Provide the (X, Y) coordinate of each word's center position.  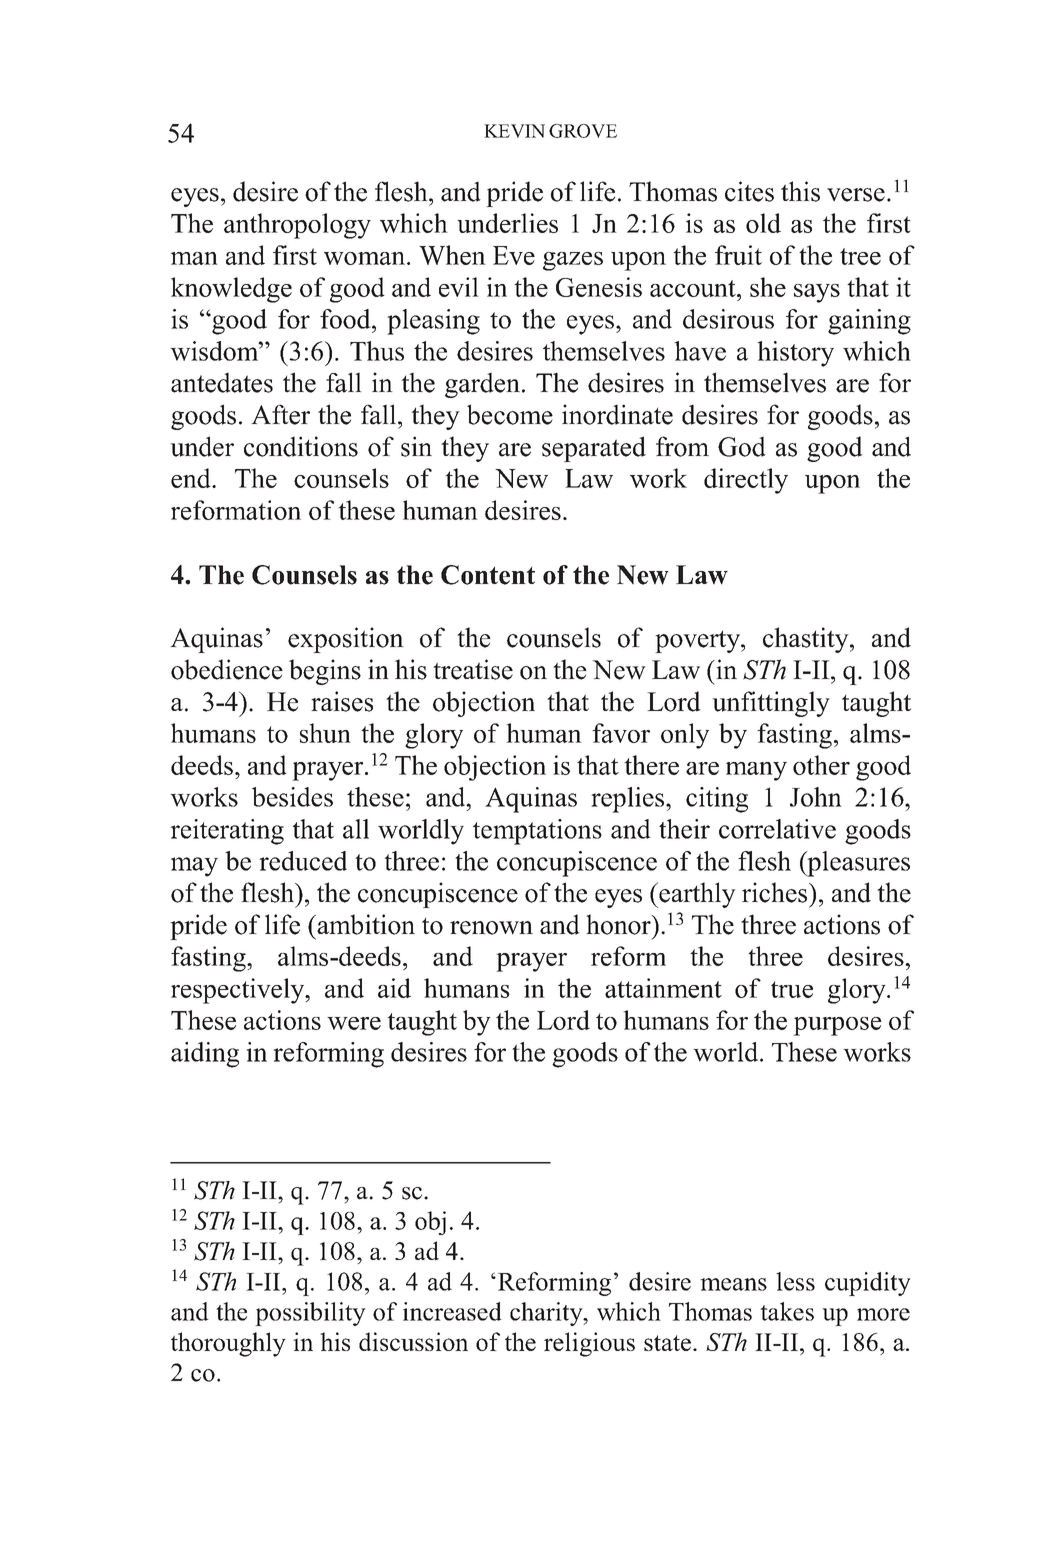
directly (746, 481)
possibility (310, 1314)
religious (589, 1344)
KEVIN (514, 131)
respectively (239, 991)
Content (488, 575)
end (192, 478)
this (800, 191)
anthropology (297, 226)
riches (776, 892)
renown (491, 928)
